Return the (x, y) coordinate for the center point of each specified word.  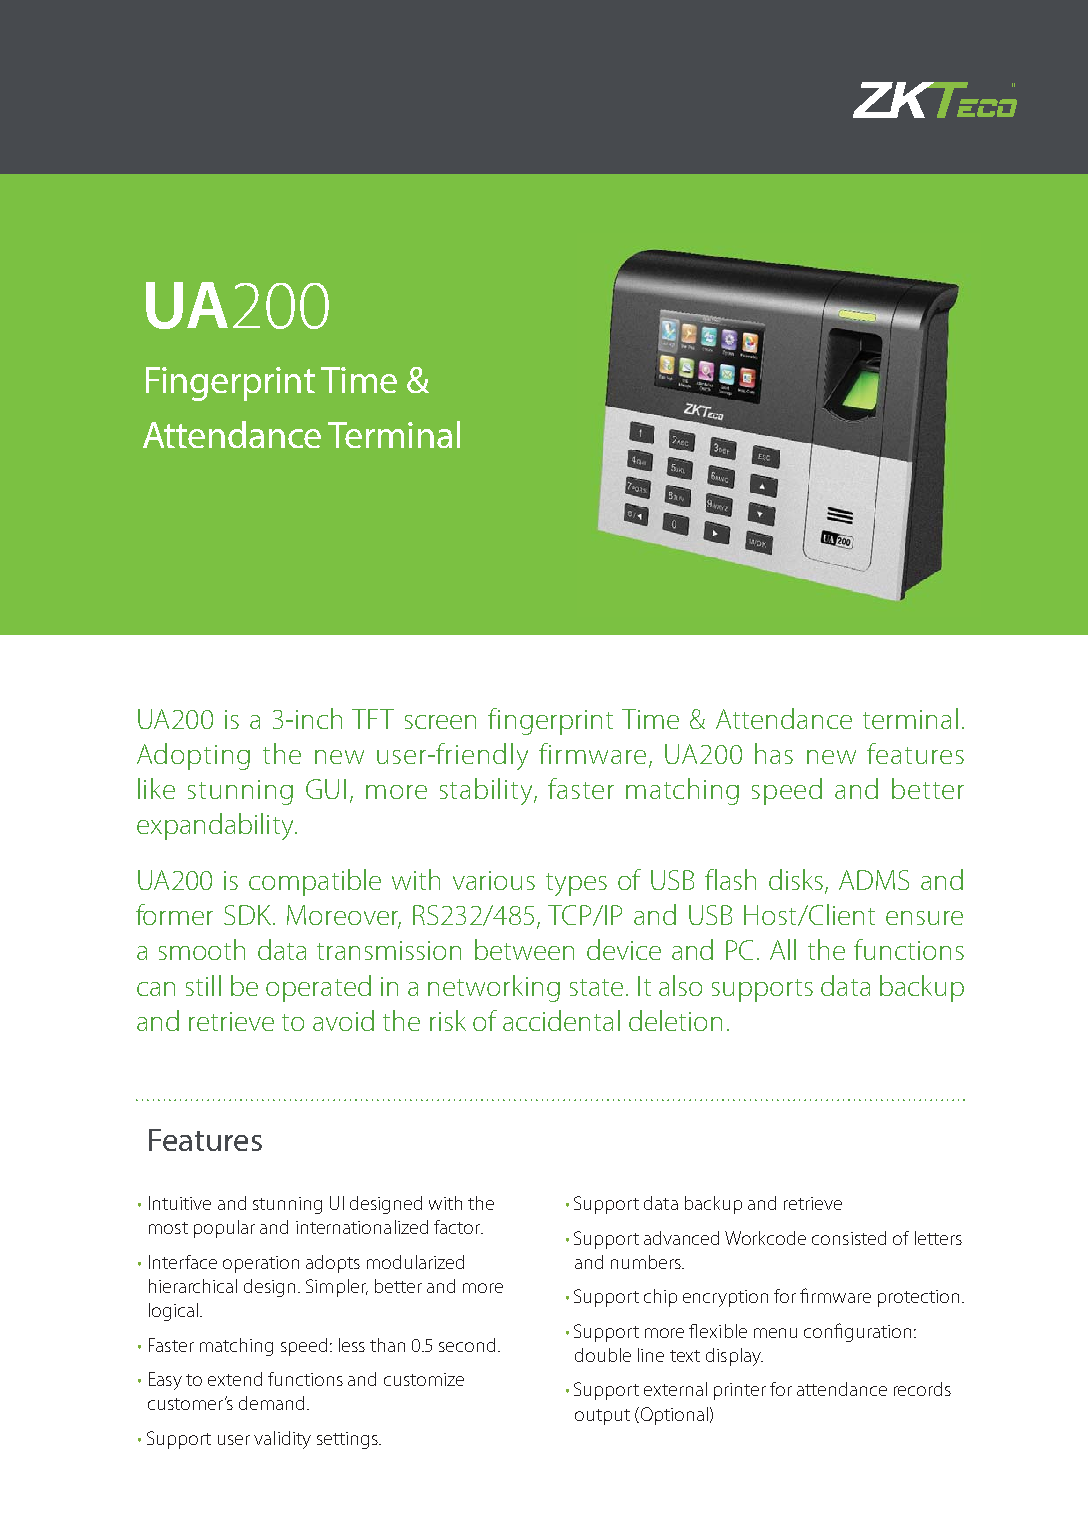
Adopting (193, 756)
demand (271, 1403)
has (774, 753)
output (602, 1417)
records (922, 1389)
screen (440, 722)
